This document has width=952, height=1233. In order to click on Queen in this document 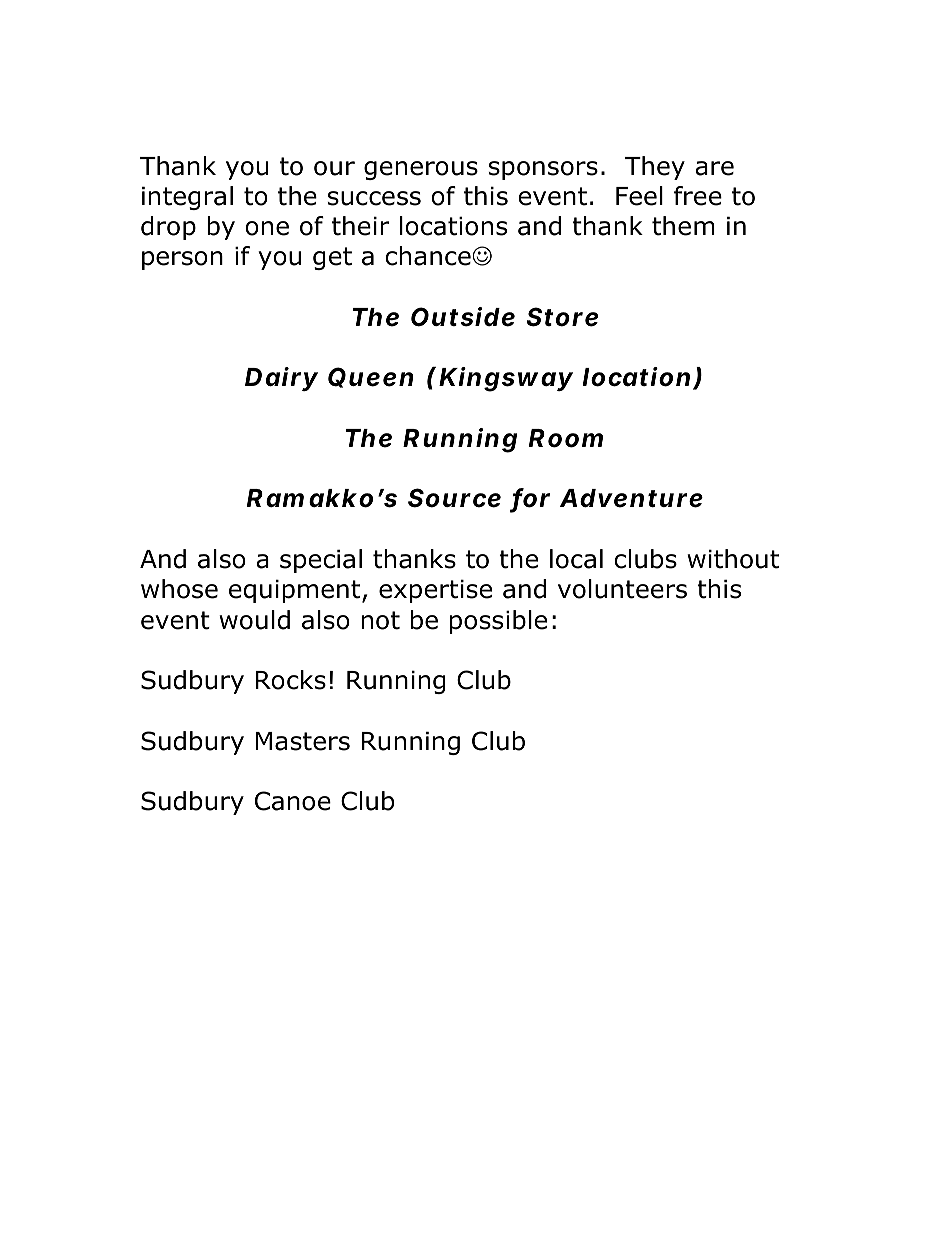, I will do `click(371, 377)`.
